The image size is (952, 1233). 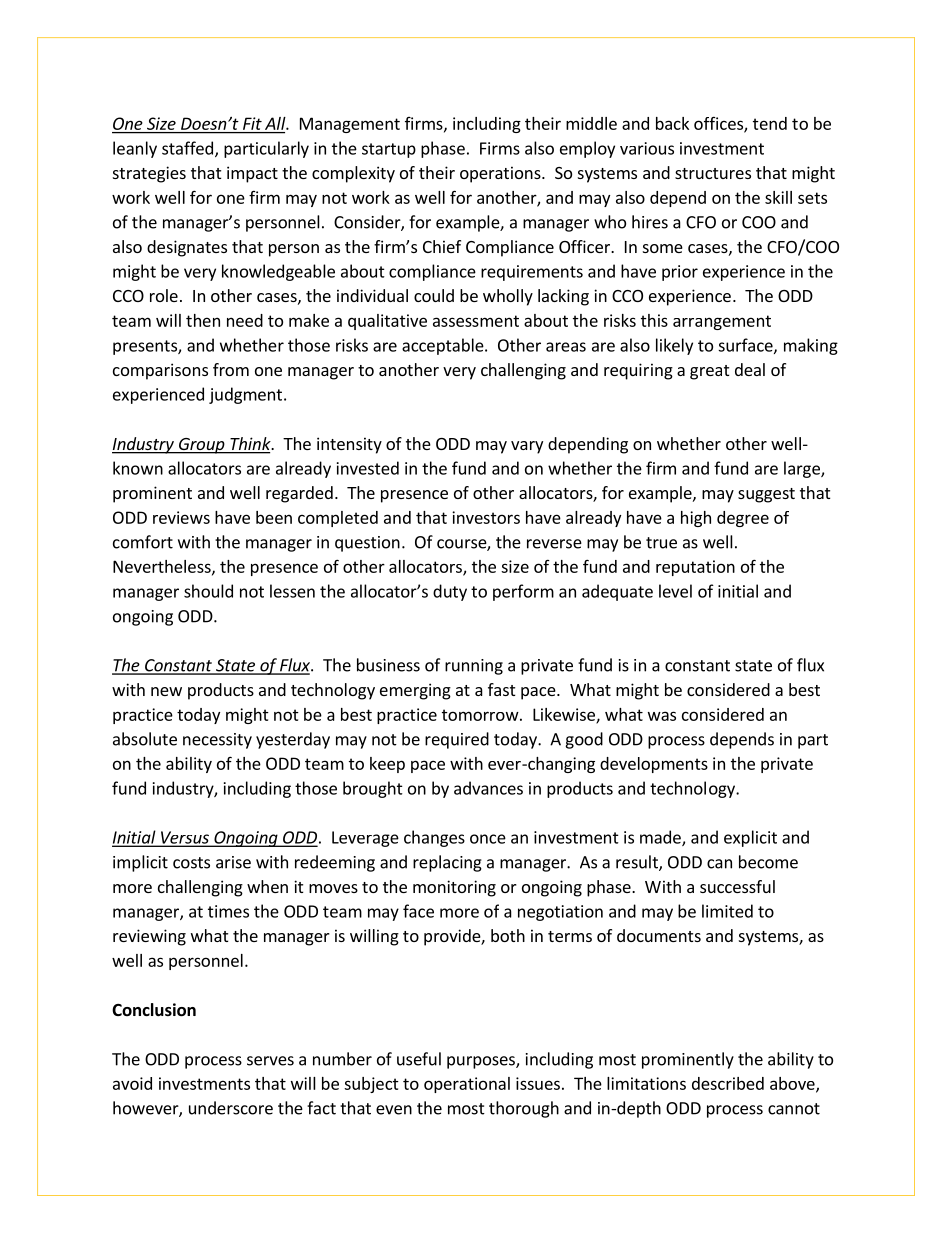 What do you see at coordinates (467, 1085) in the screenshot?
I see `operational` at bounding box center [467, 1085].
